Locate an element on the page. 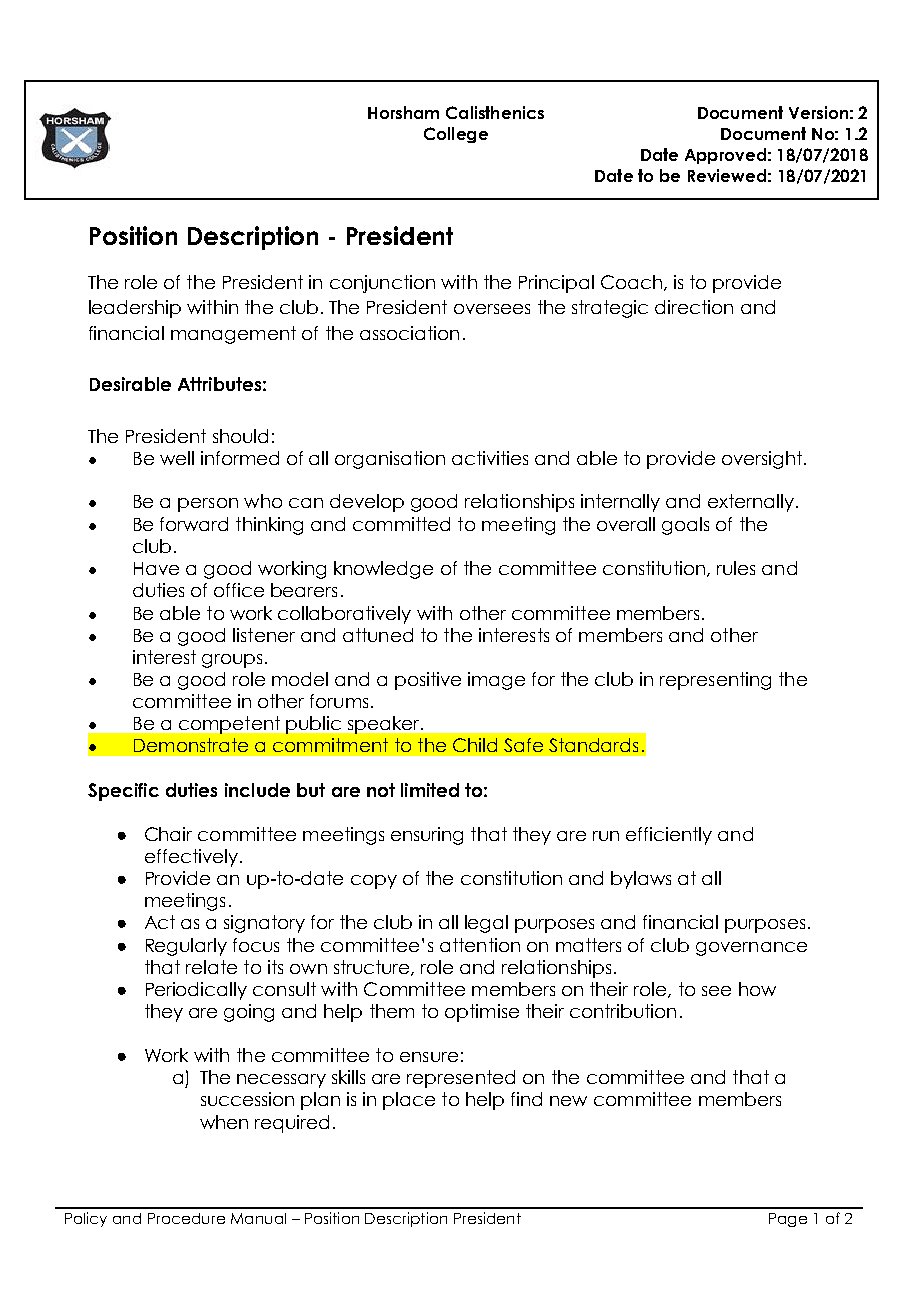 The width and height of the document is (924, 1308). College is located at coordinates (456, 135).
